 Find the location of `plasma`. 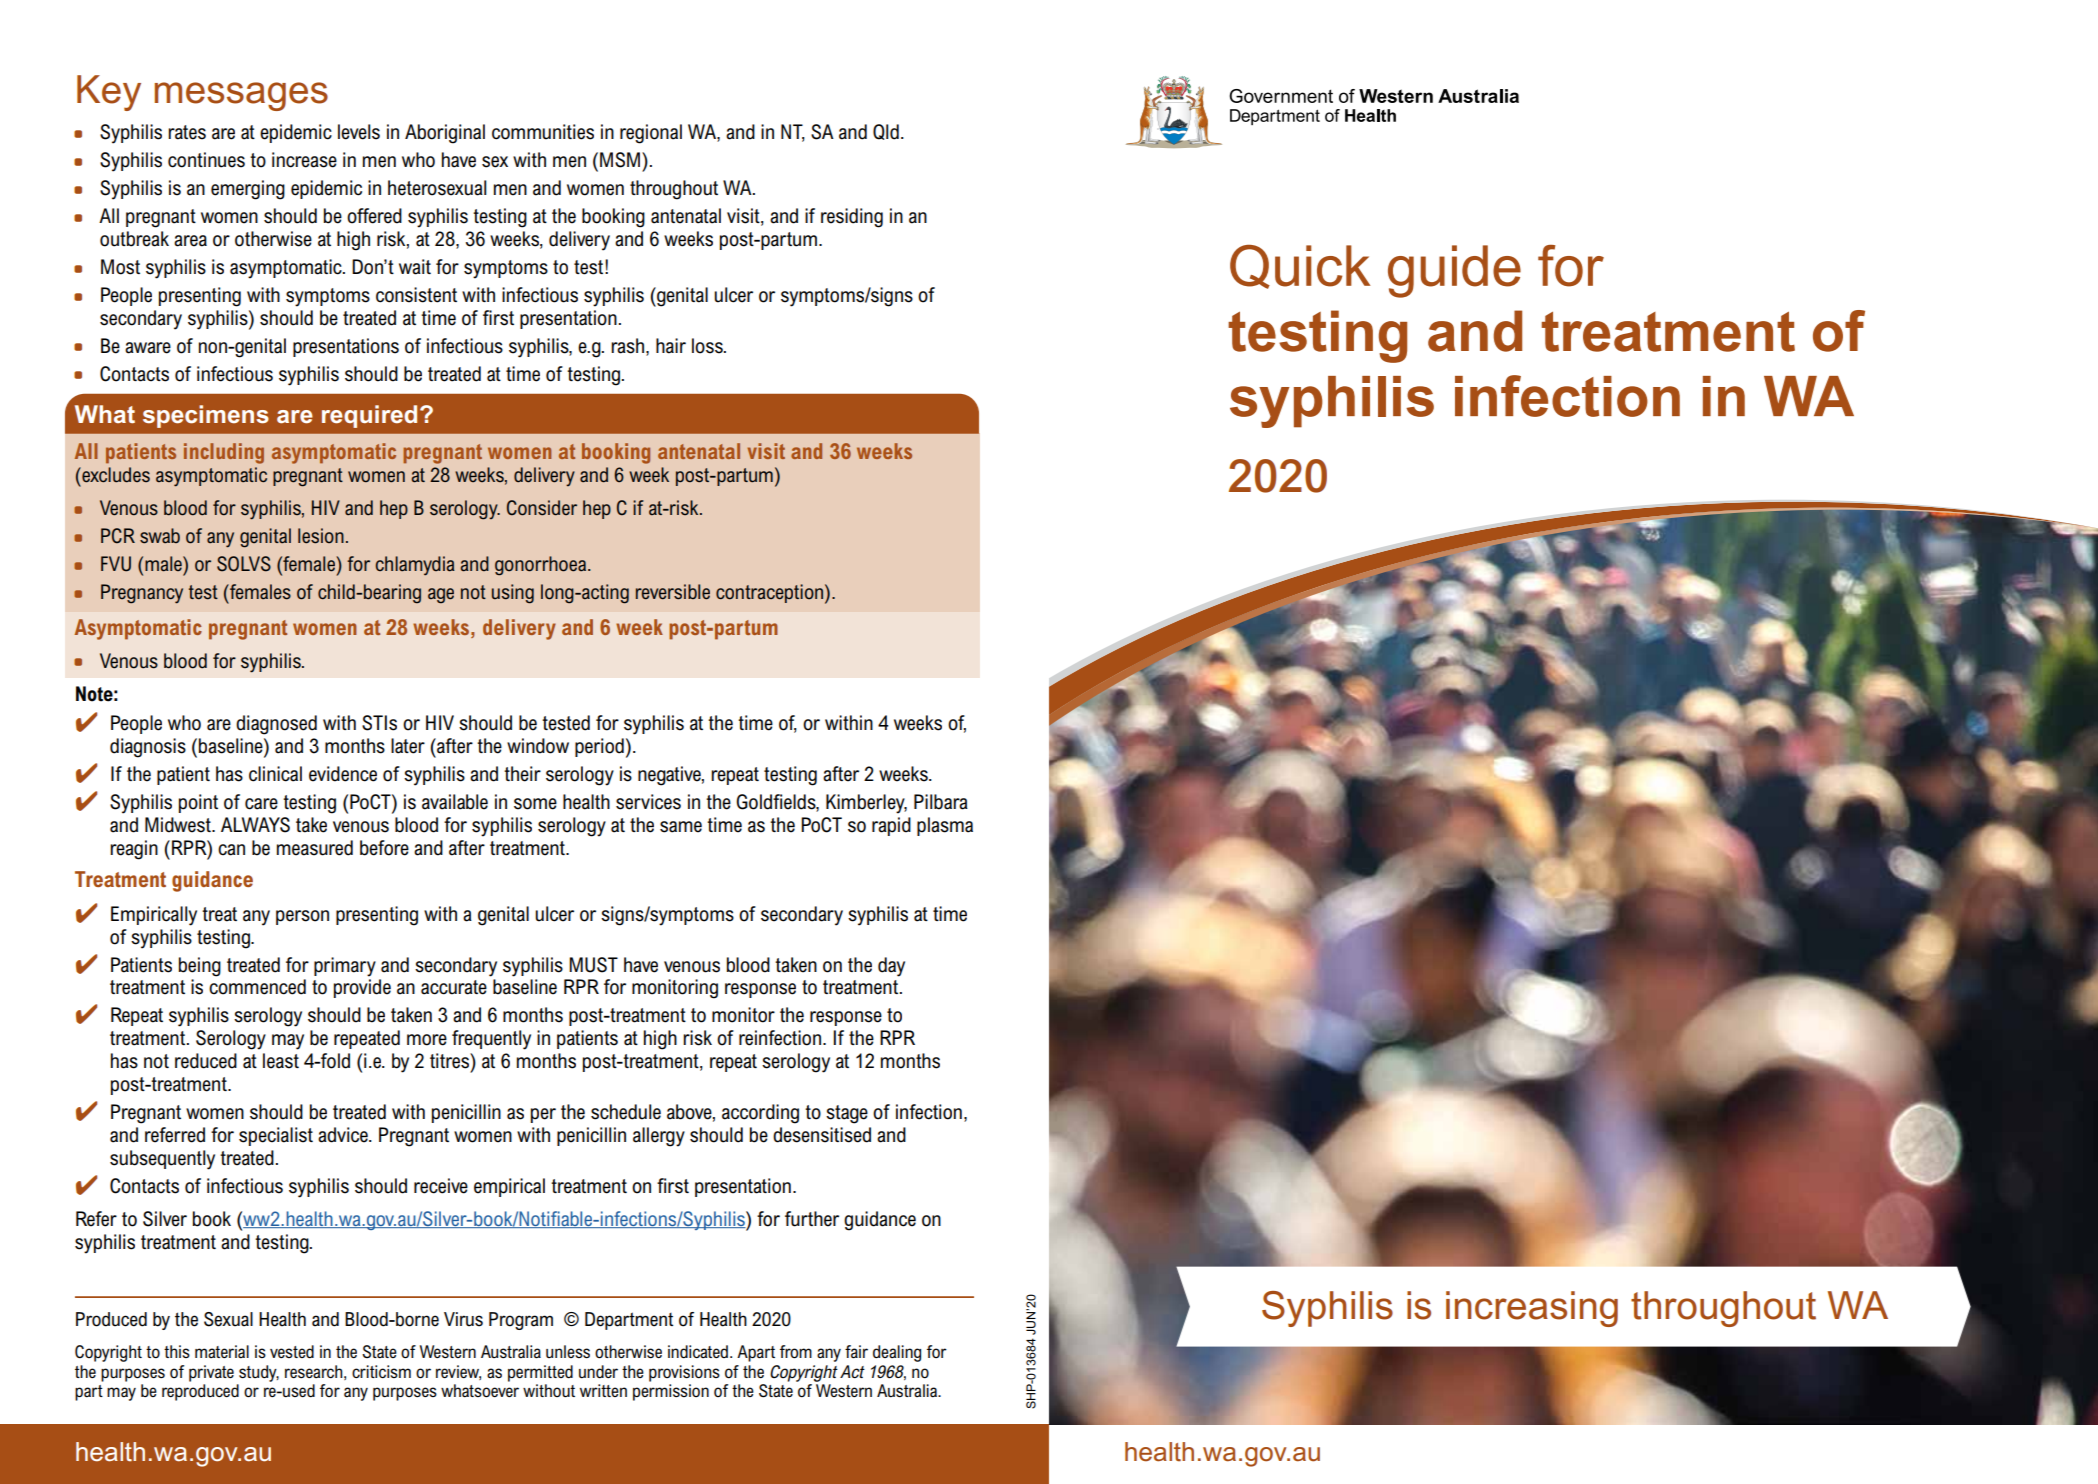

plasma is located at coordinates (945, 826).
